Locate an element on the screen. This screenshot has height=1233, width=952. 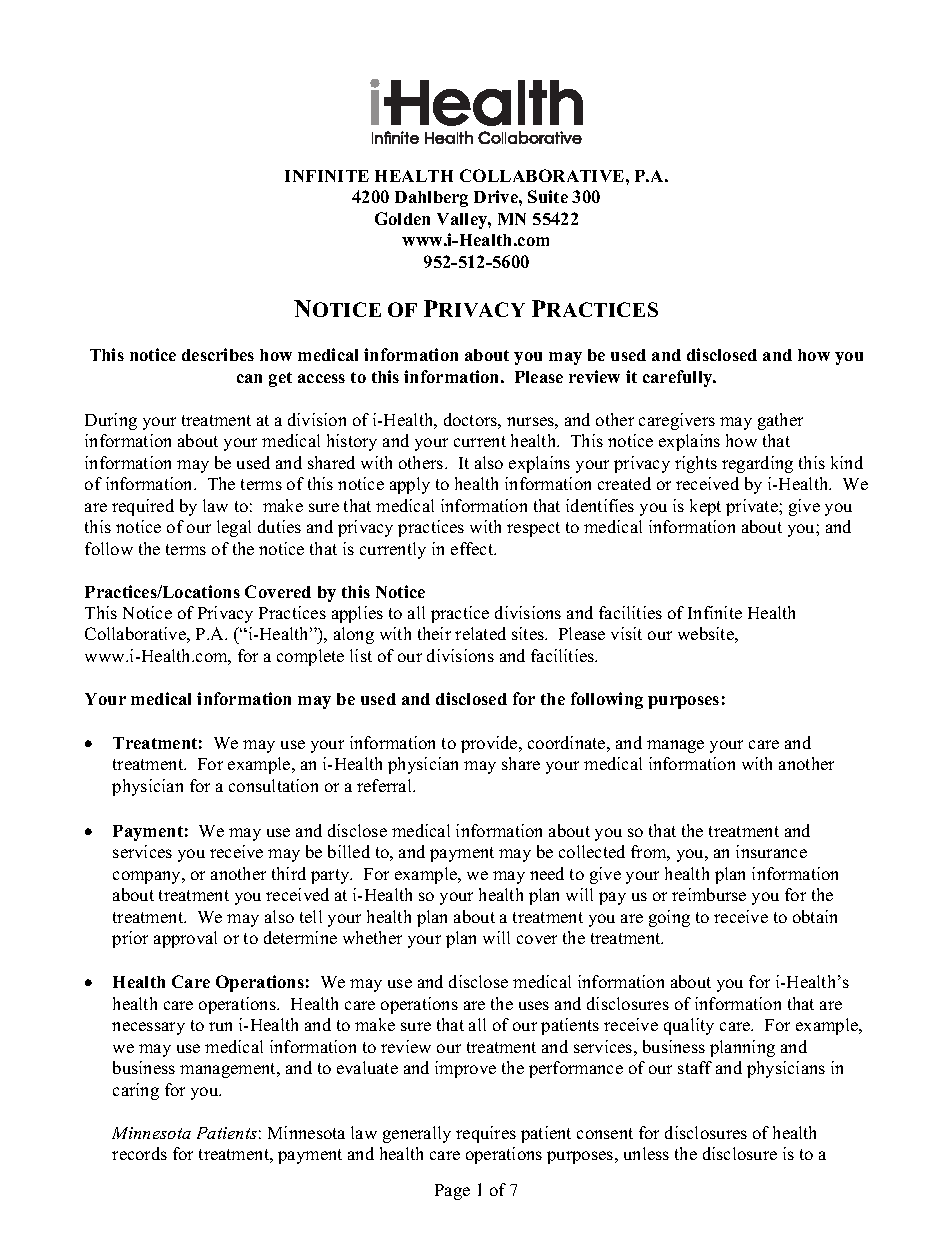
visit is located at coordinates (626, 633).
